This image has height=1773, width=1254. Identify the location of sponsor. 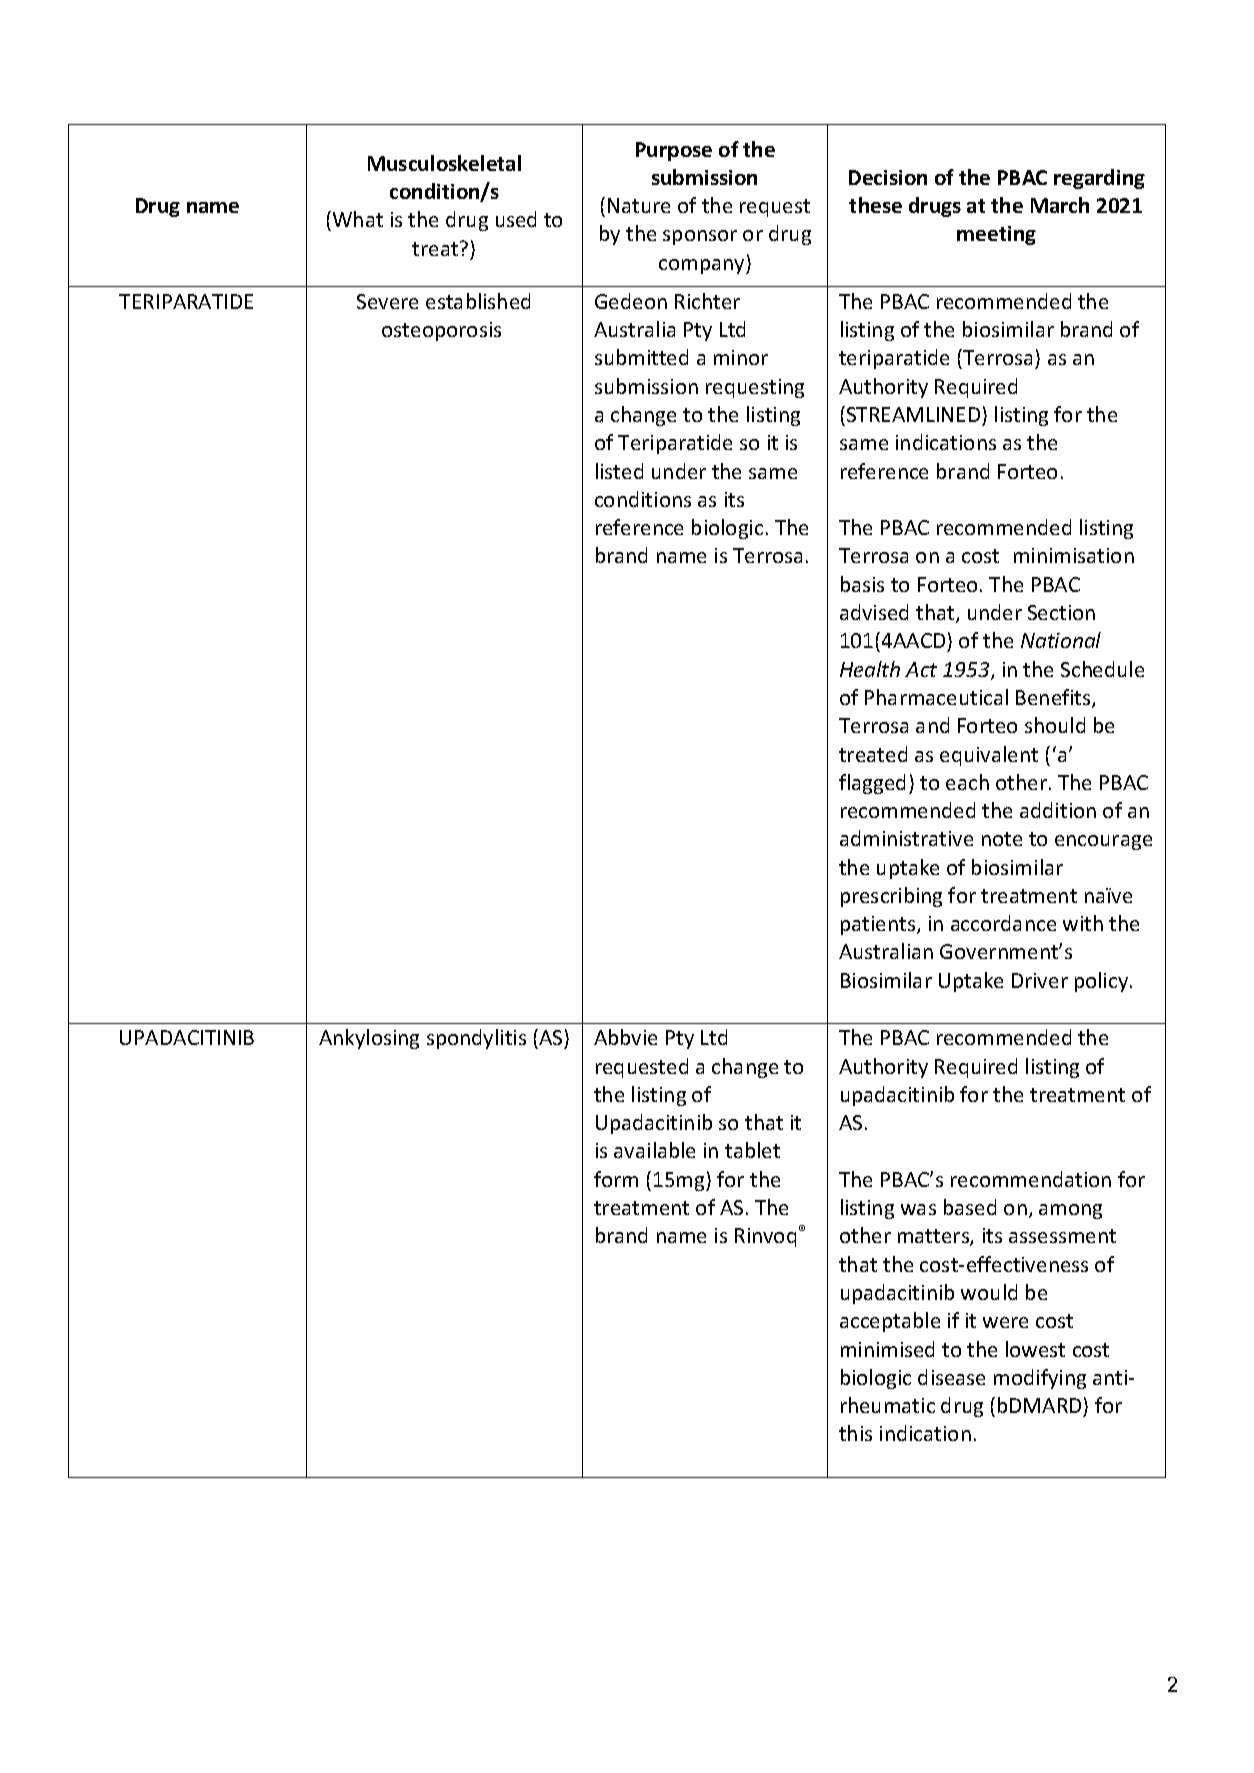
(700, 237).
